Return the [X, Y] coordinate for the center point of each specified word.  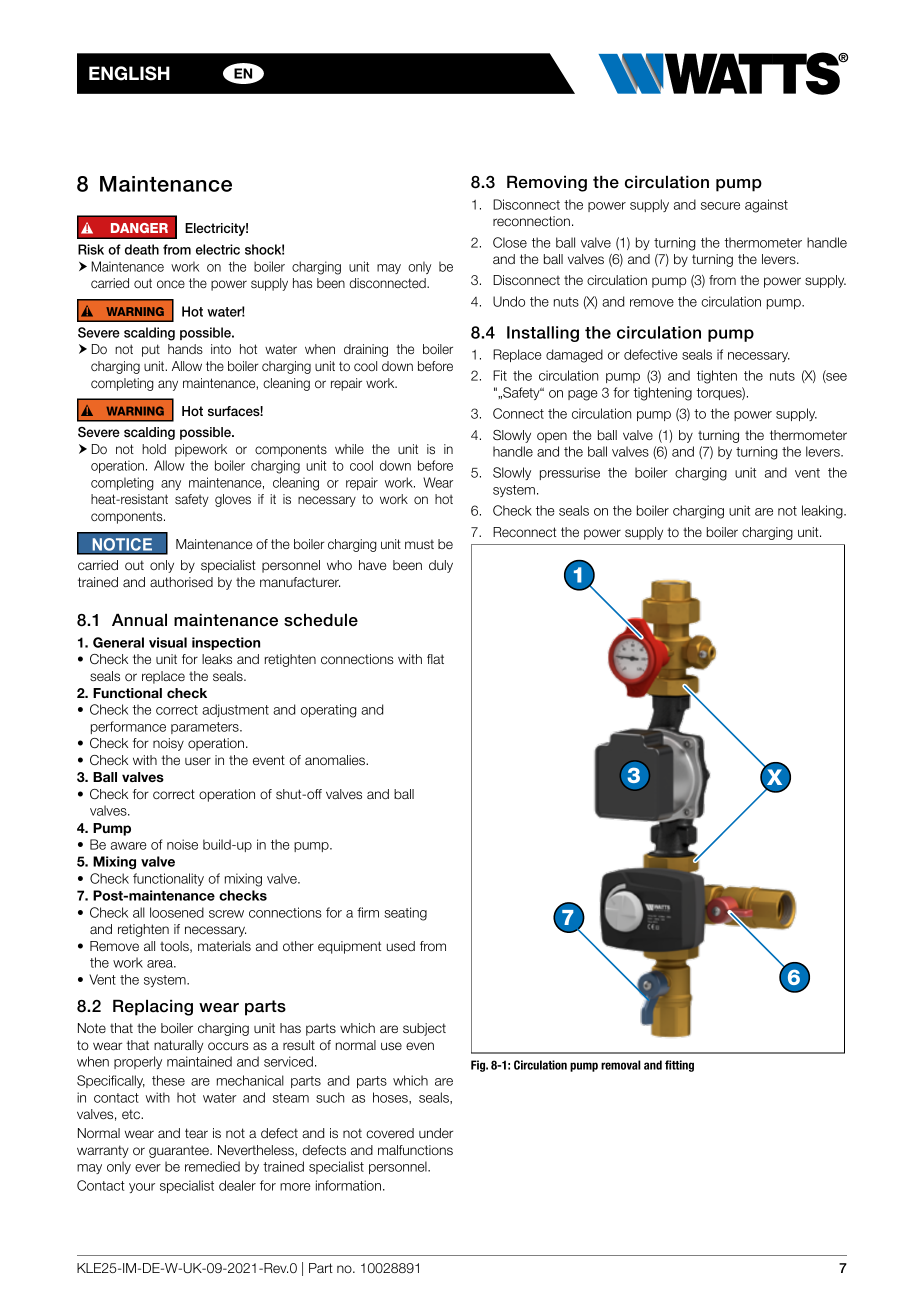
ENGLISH [129, 73]
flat [435, 659]
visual [168, 642]
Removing [547, 183]
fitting [679, 1066]
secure [720, 206]
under [436, 1133]
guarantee [180, 1151]
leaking [823, 512]
